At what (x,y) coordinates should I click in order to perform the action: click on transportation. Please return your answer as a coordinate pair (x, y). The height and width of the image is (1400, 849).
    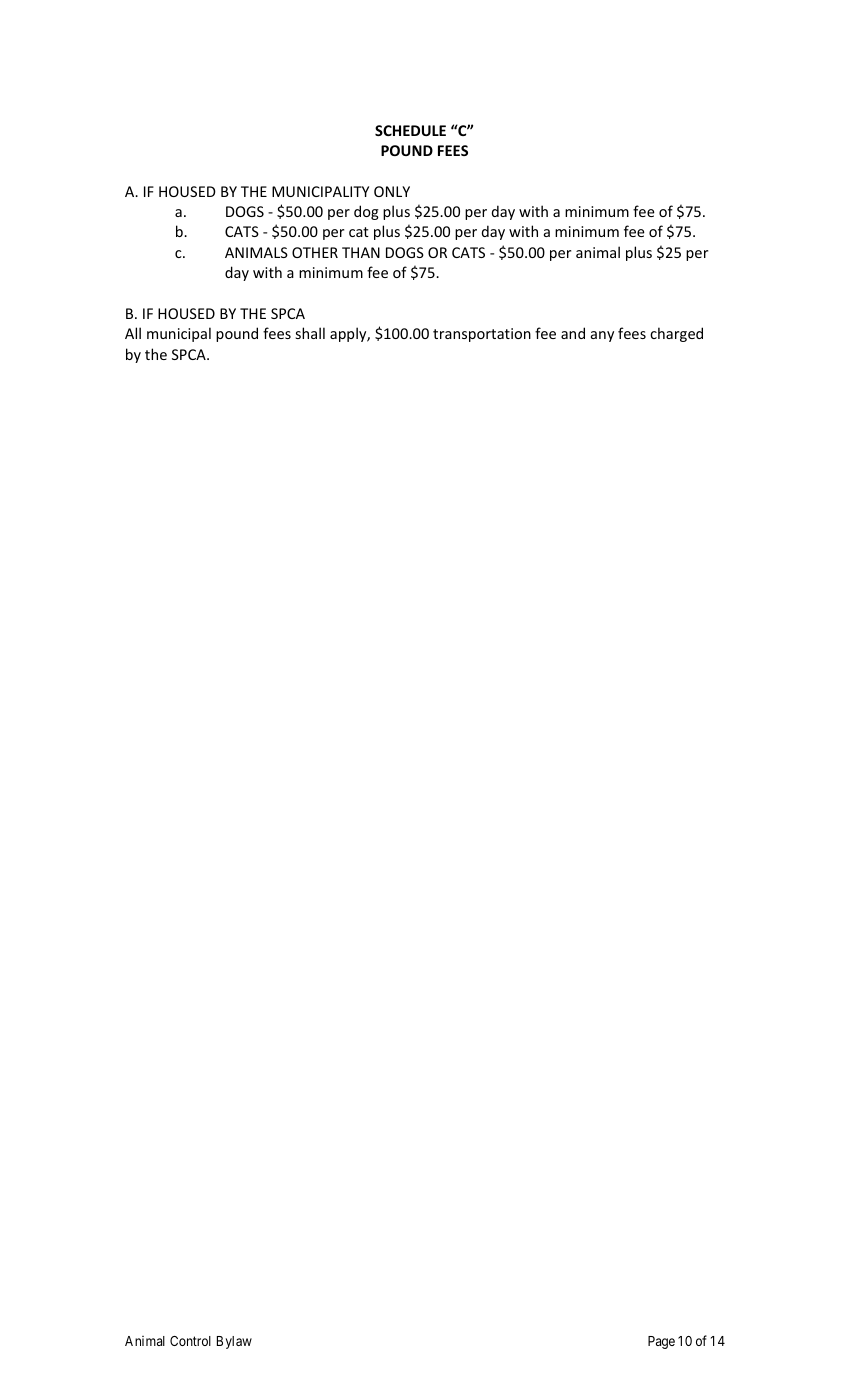
    Looking at the image, I should click on (482, 335).
